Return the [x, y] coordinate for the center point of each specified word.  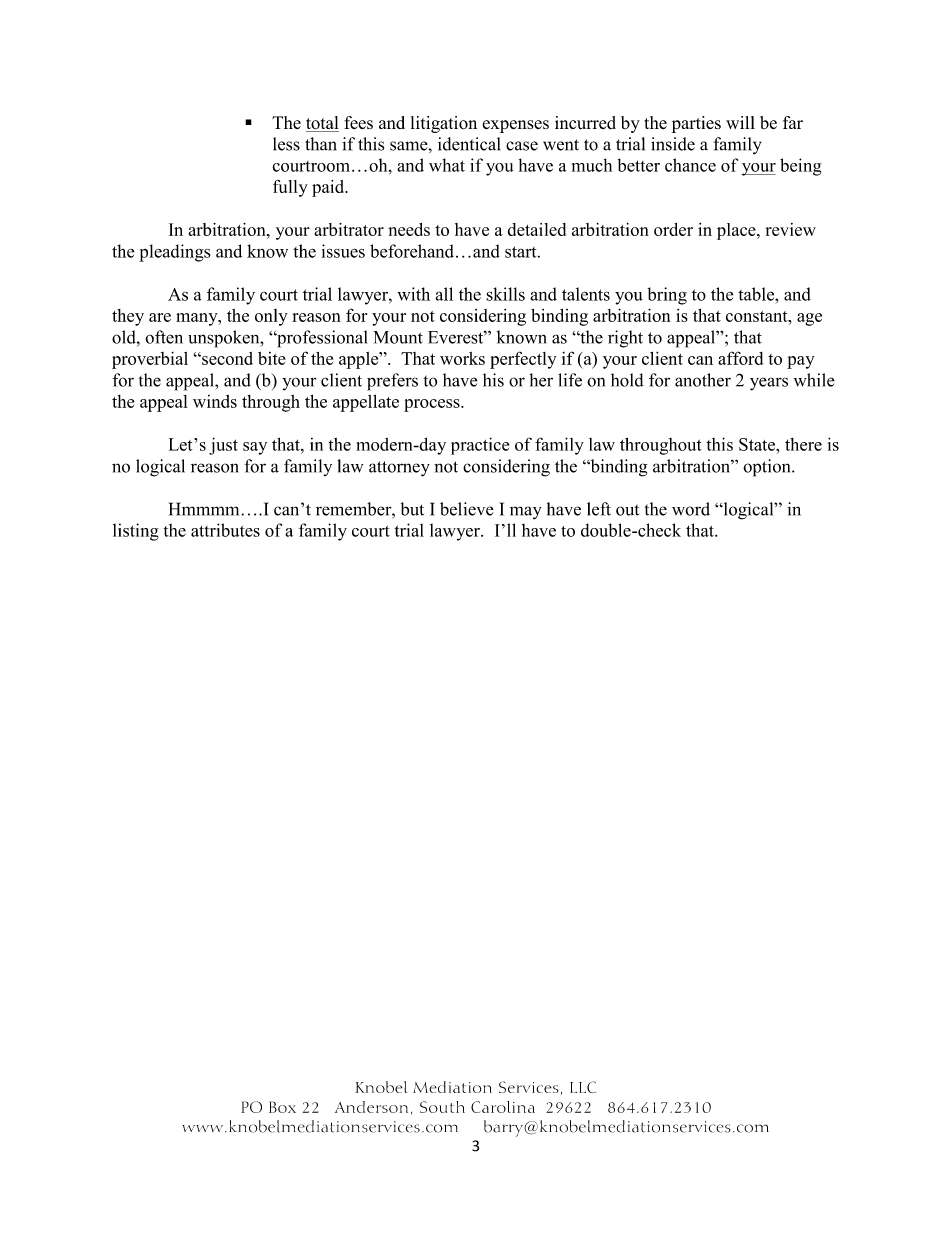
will [740, 122]
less [286, 144]
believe [467, 509]
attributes [225, 530]
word [691, 509]
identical [469, 144]
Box [282, 1107]
